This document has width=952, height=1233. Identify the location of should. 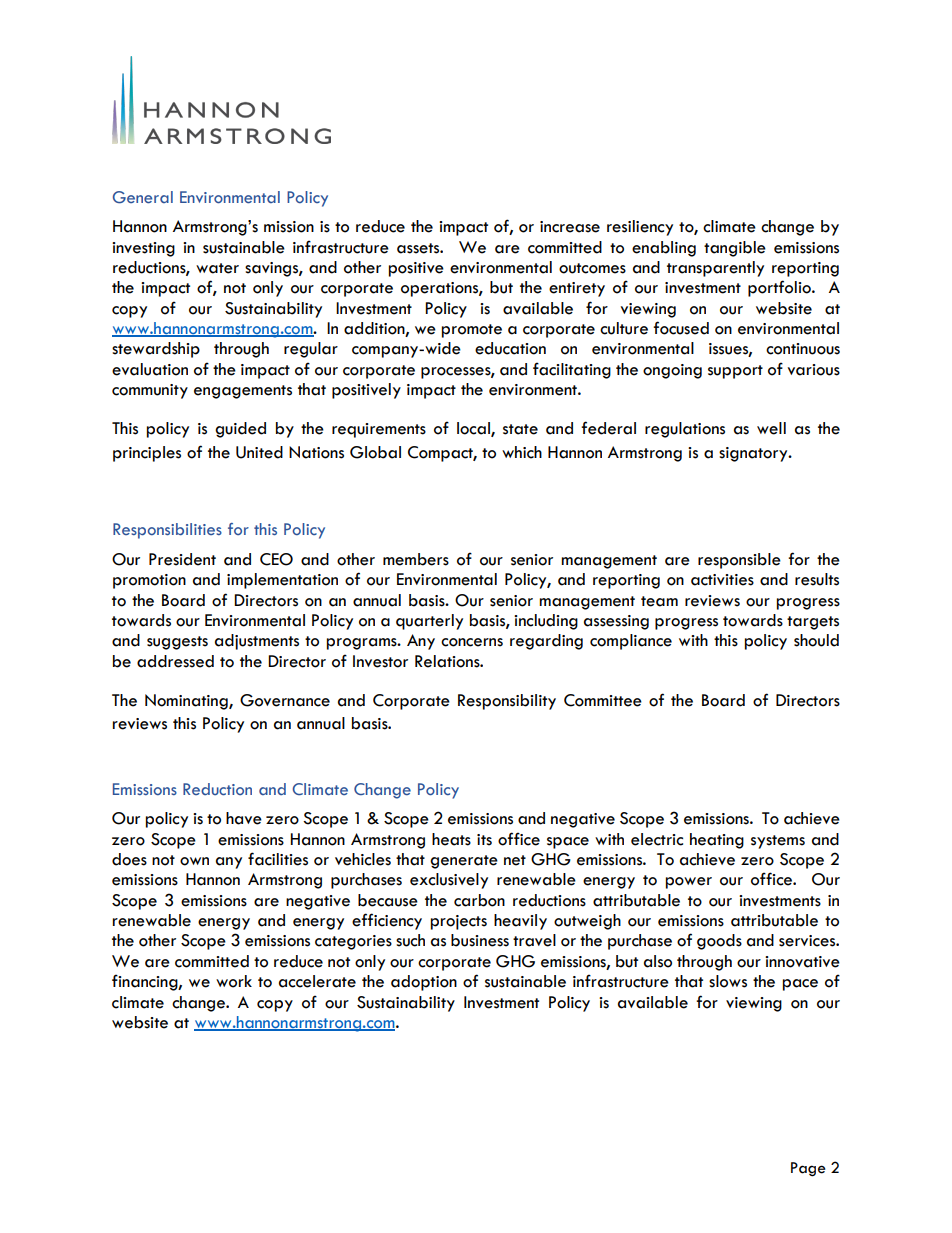
(816, 640).
